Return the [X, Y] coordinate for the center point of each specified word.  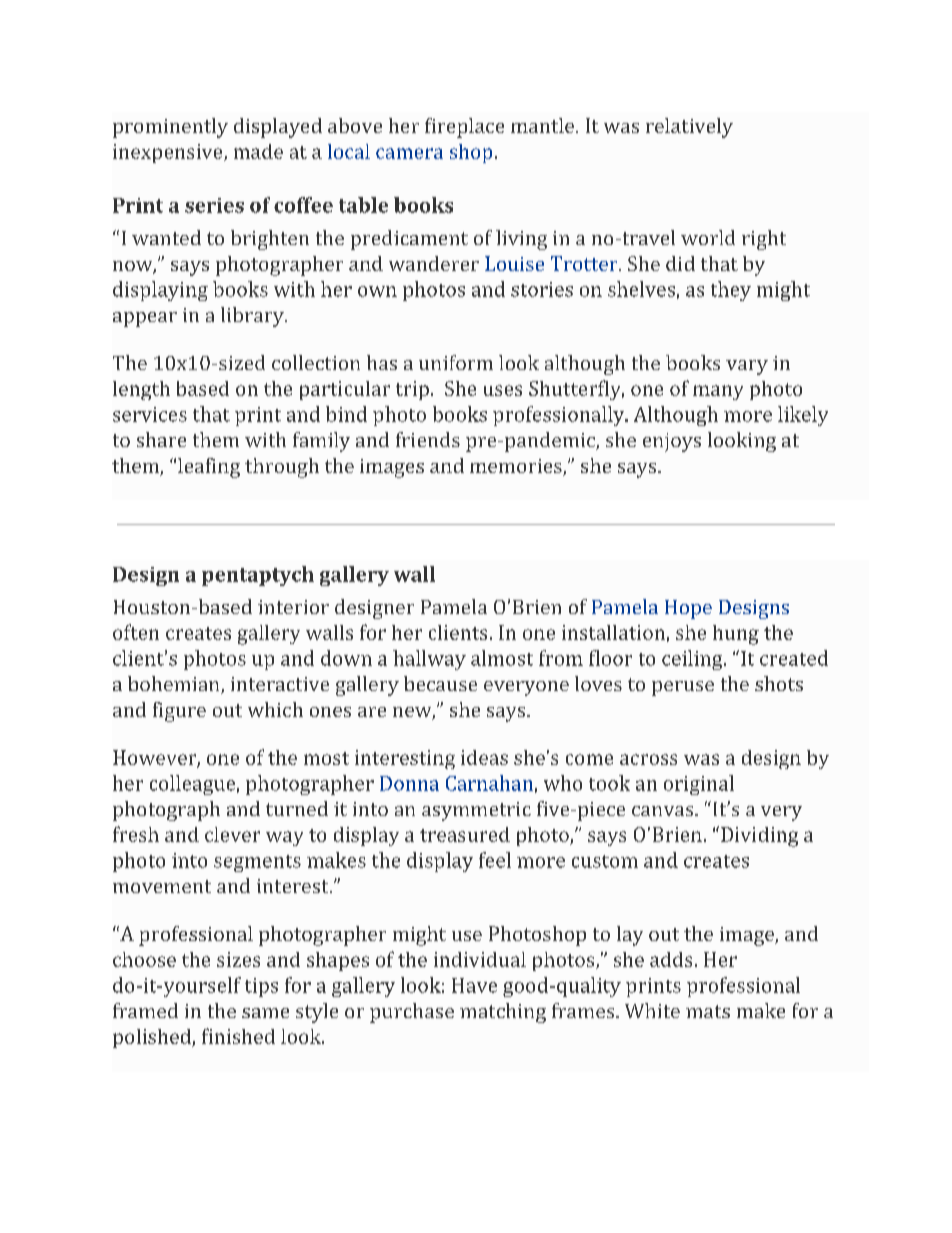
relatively [689, 128]
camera [409, 153]
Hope [688, 609]
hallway [429, 660]
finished [238, 1036]
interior [293, 607]
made [258, 151]
